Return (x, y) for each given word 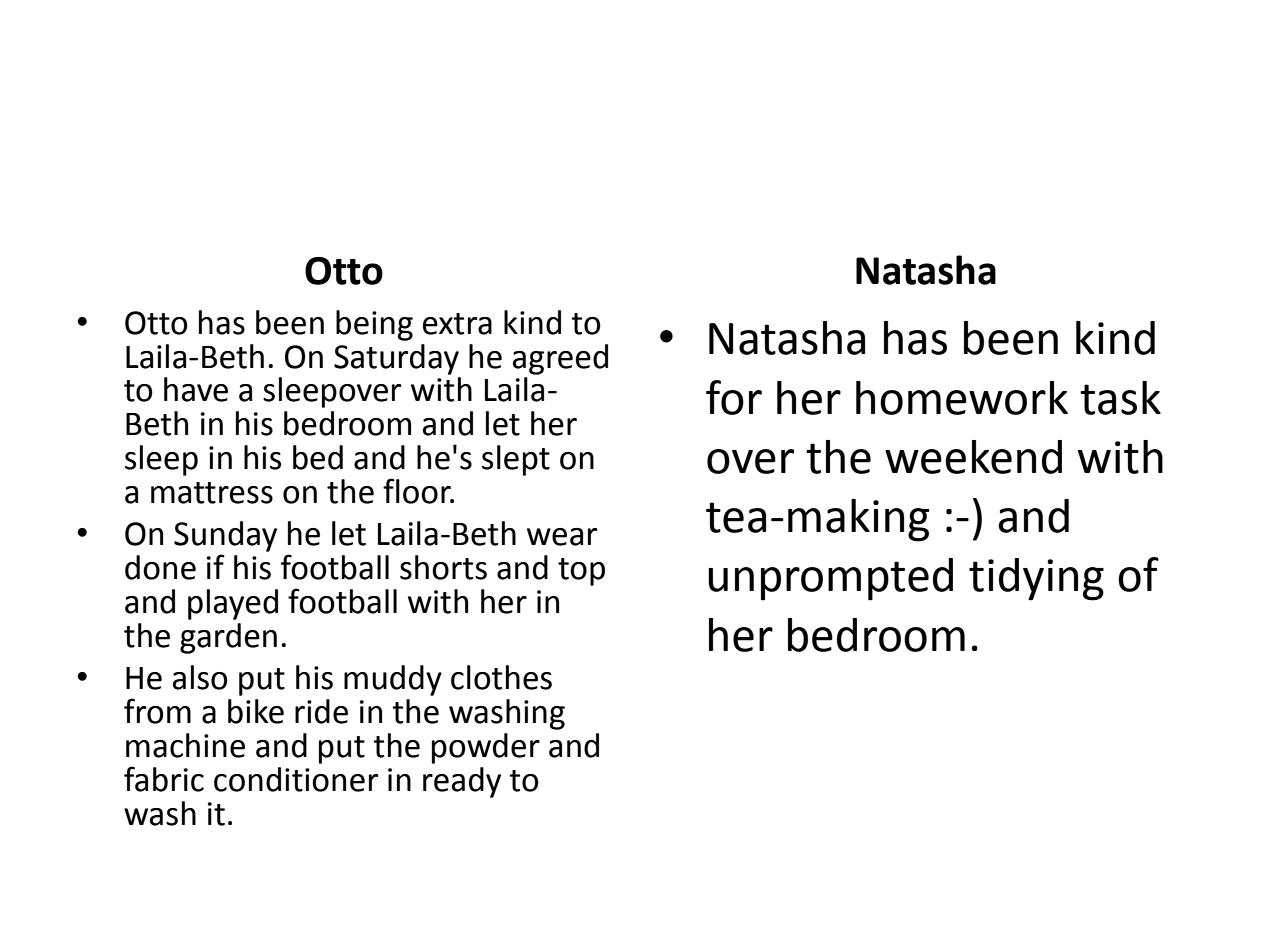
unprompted (830, 579)
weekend (973, 457)
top (581, 572)
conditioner (296, 779)
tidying (1036, 579)
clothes (501, 677)
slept (516, 460)
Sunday (225, 536)
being (374, 325)
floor (418, 491)
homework (962, 398)
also (200, 677)
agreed (560, 359)
